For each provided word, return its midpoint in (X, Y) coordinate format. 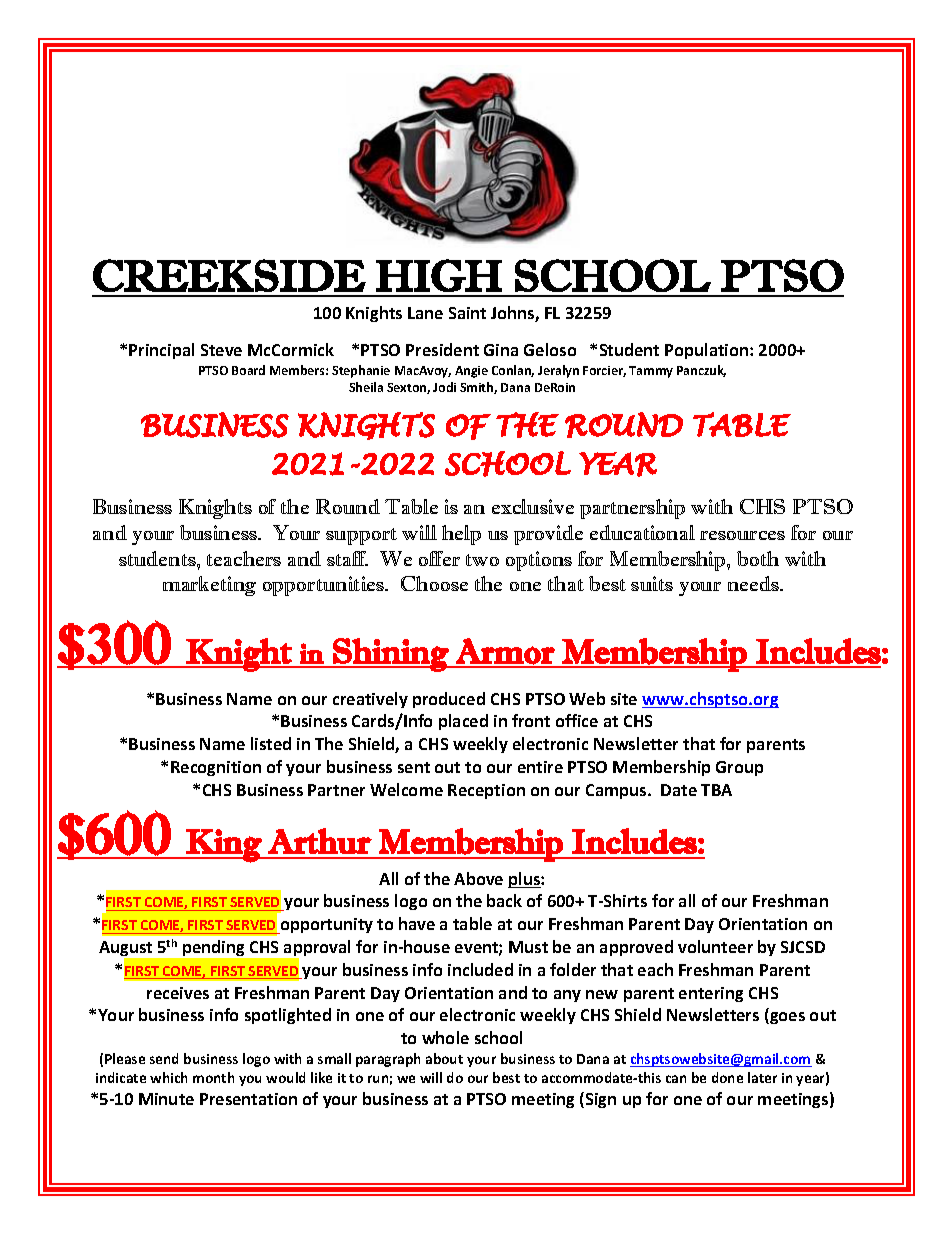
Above (478, 878)
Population (708, 351)
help (461, 535)
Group (739, 768)
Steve (221, 350)
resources (742, 535)
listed (271, 743)
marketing (209, 586)
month (213, 1077)
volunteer (715, 946)
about (444, 1058)
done (727, 1077)
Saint (467, 313)
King (224, 846)
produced (449, 700)
